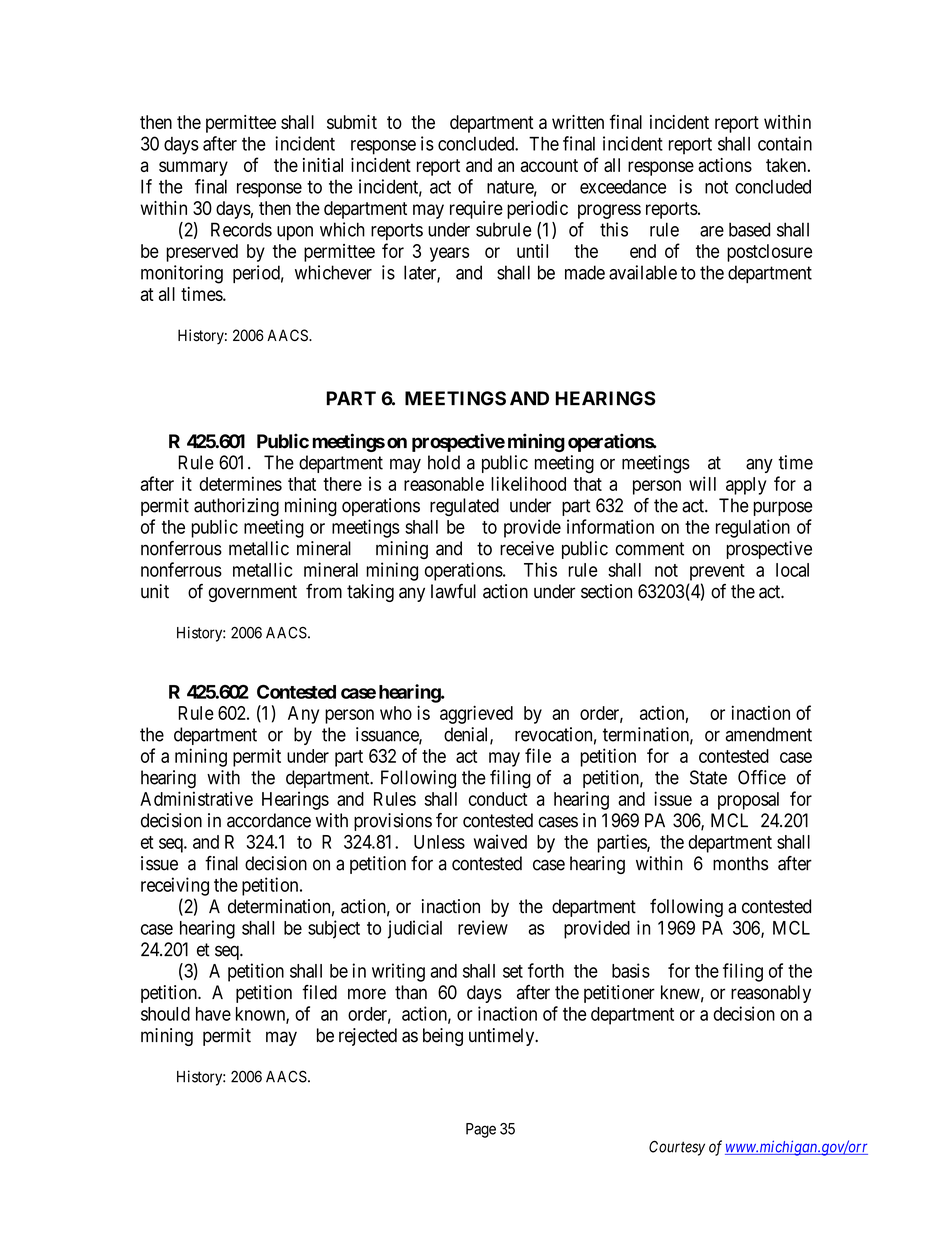 Image resolution: width=952 pixels, height=1233 pixels. I want to click on conduct, so click(498, 799).
